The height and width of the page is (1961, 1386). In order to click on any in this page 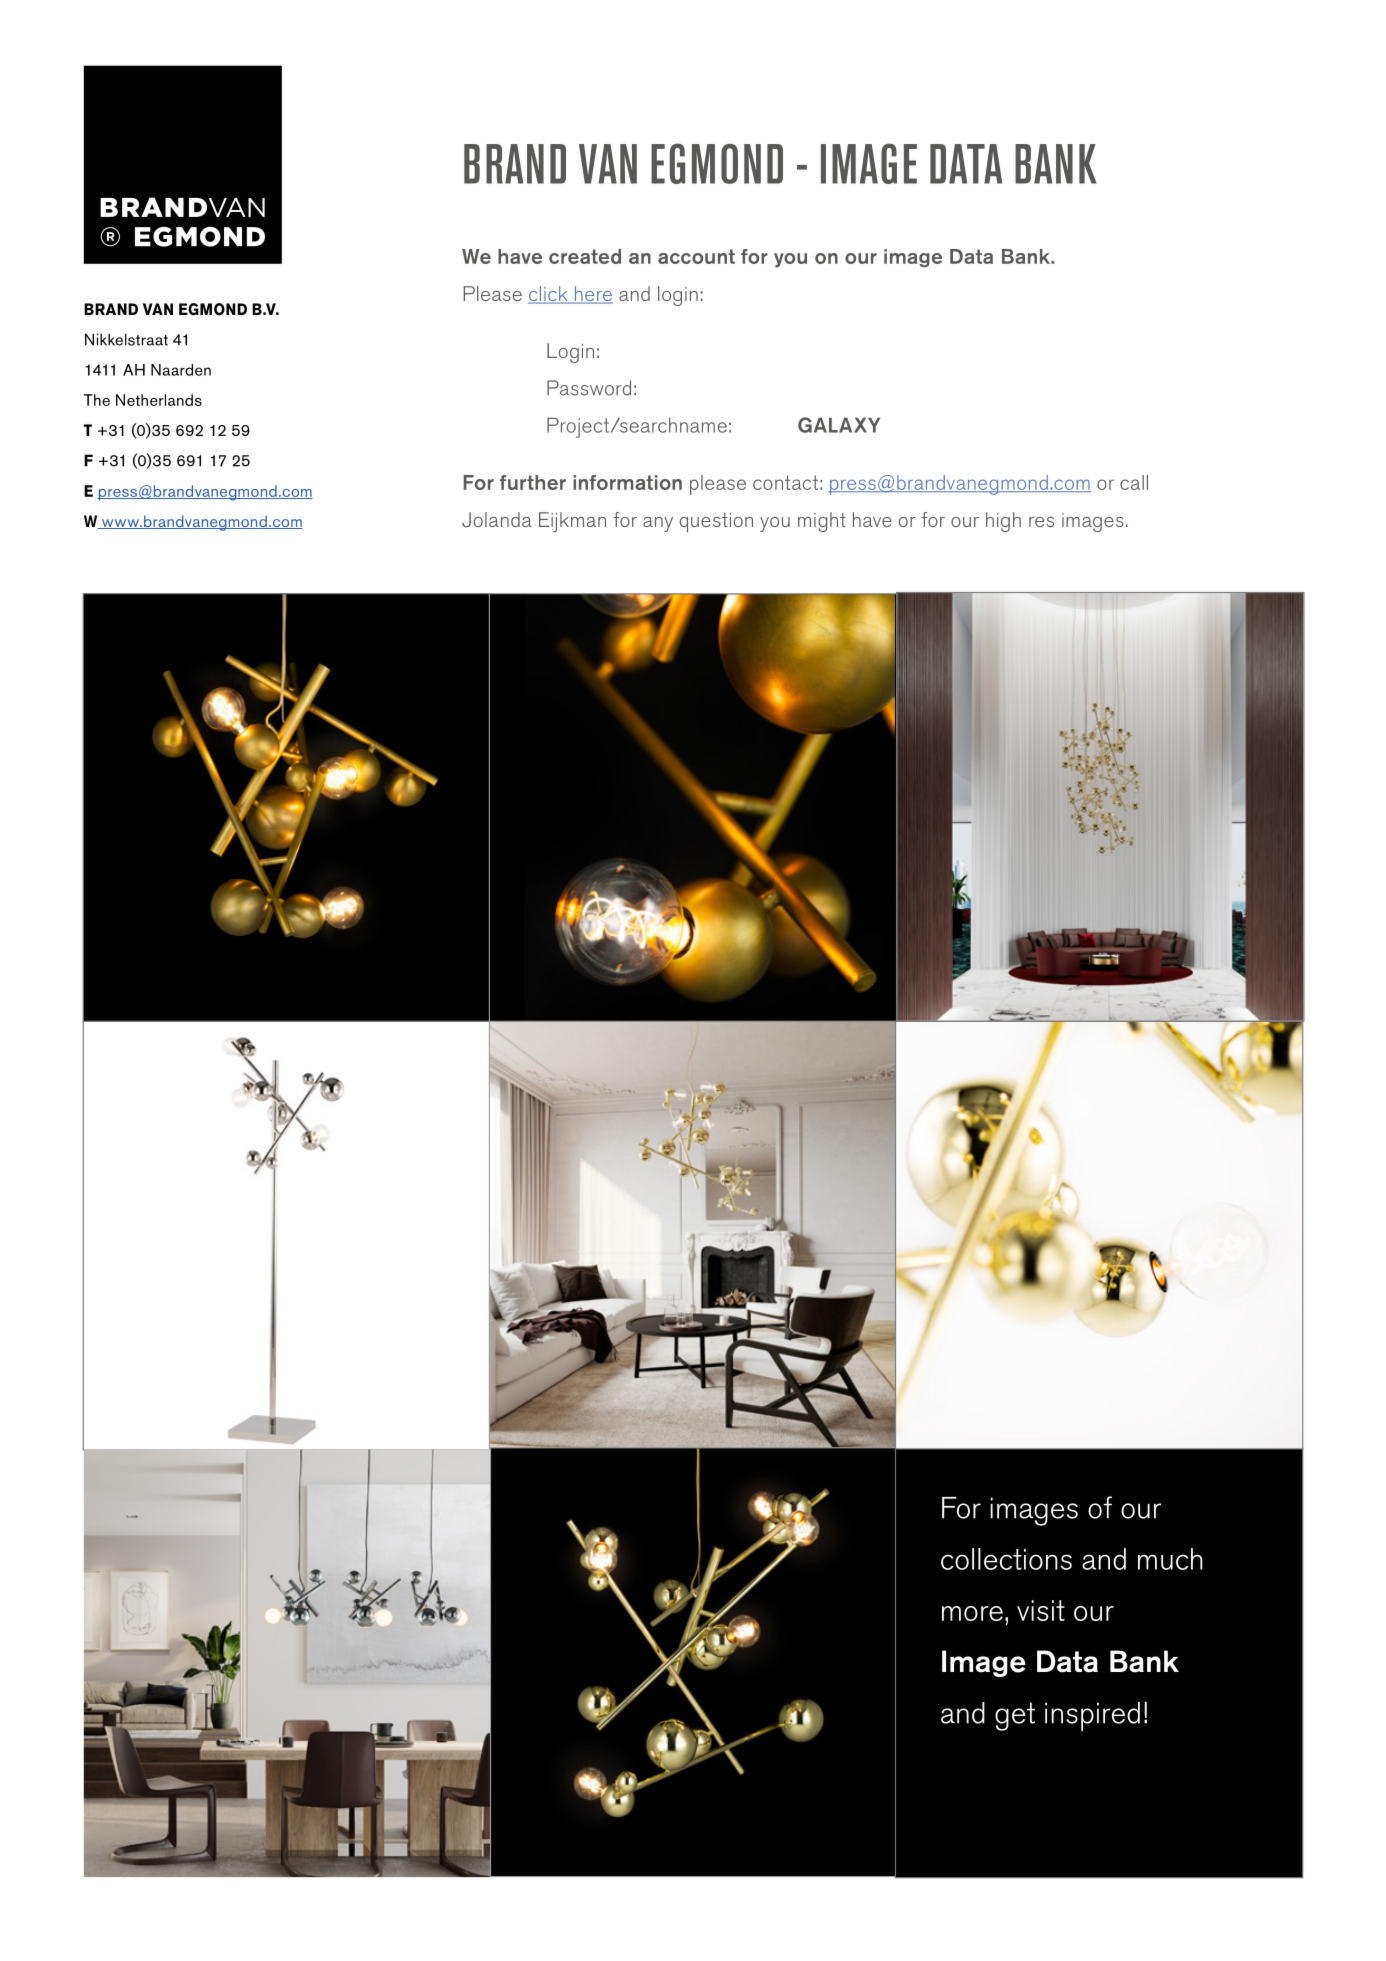, I will do `click(658, 524)`.
